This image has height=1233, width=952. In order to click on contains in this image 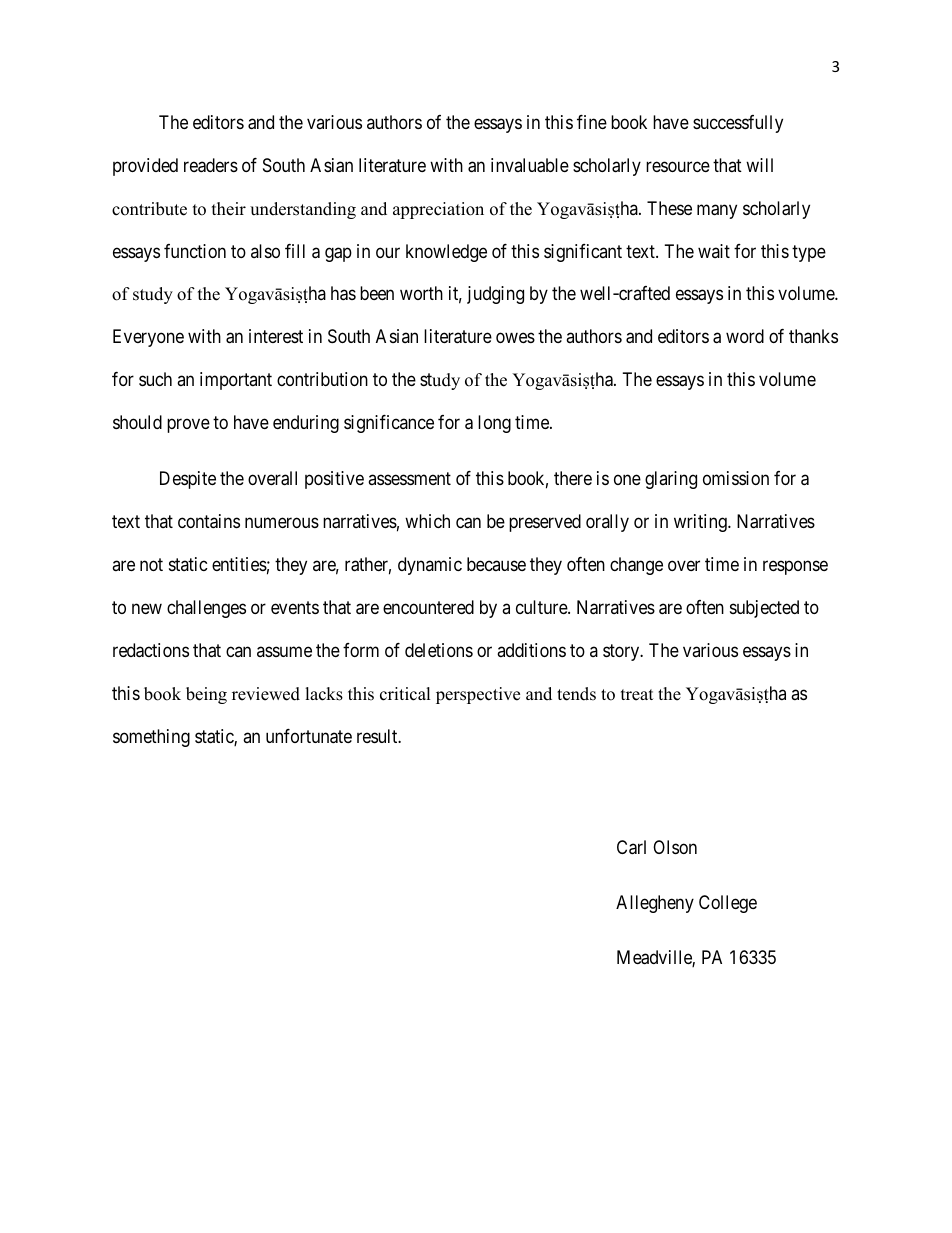, I will do `click(209, 521)`.
